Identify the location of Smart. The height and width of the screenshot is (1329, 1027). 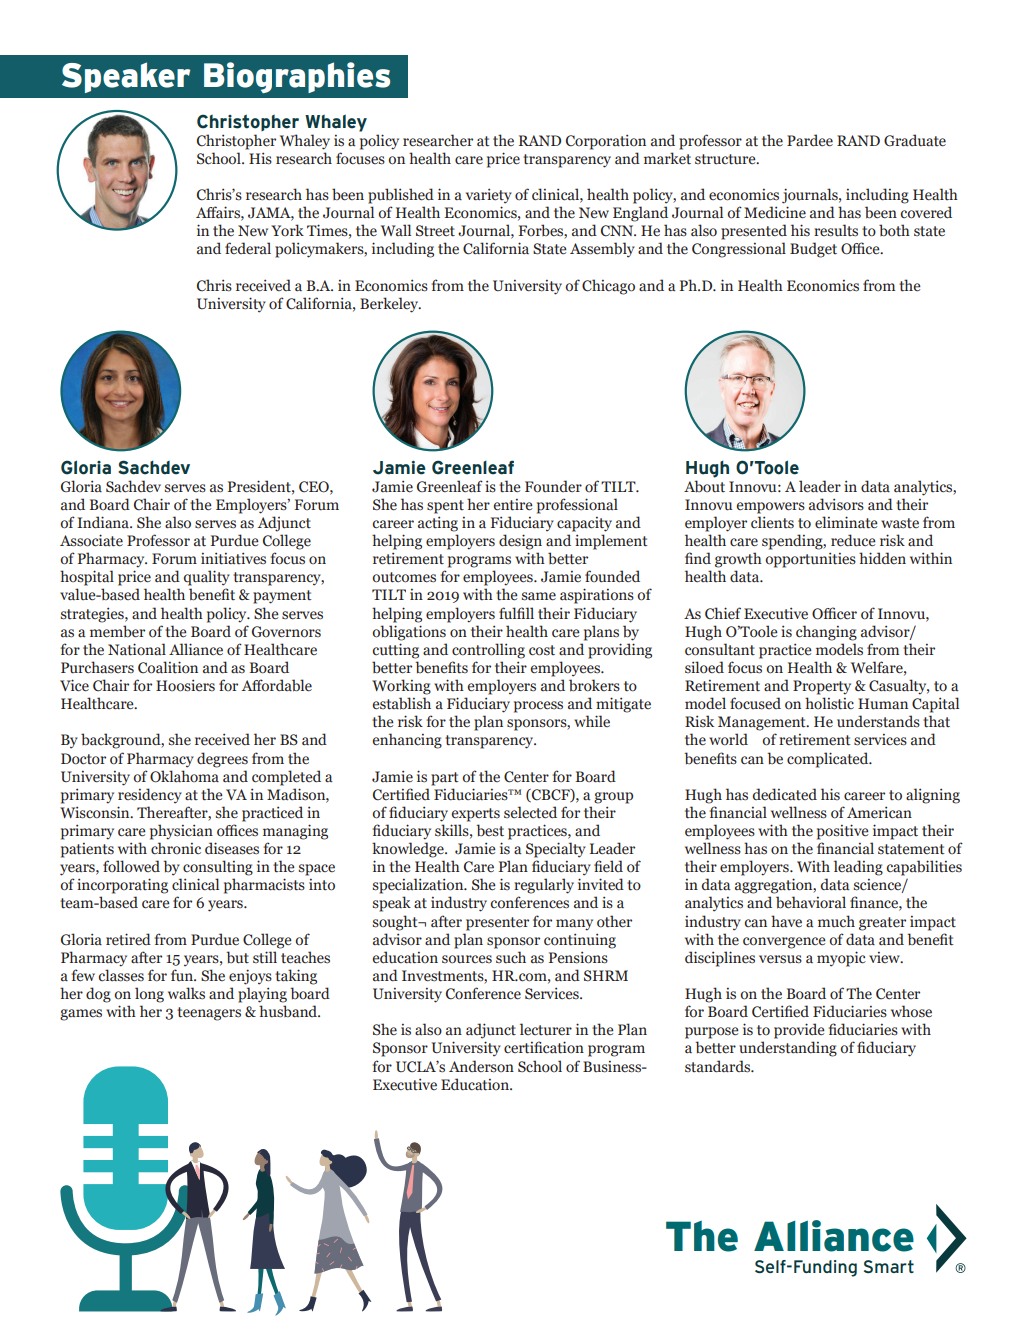
(889, 1266).
